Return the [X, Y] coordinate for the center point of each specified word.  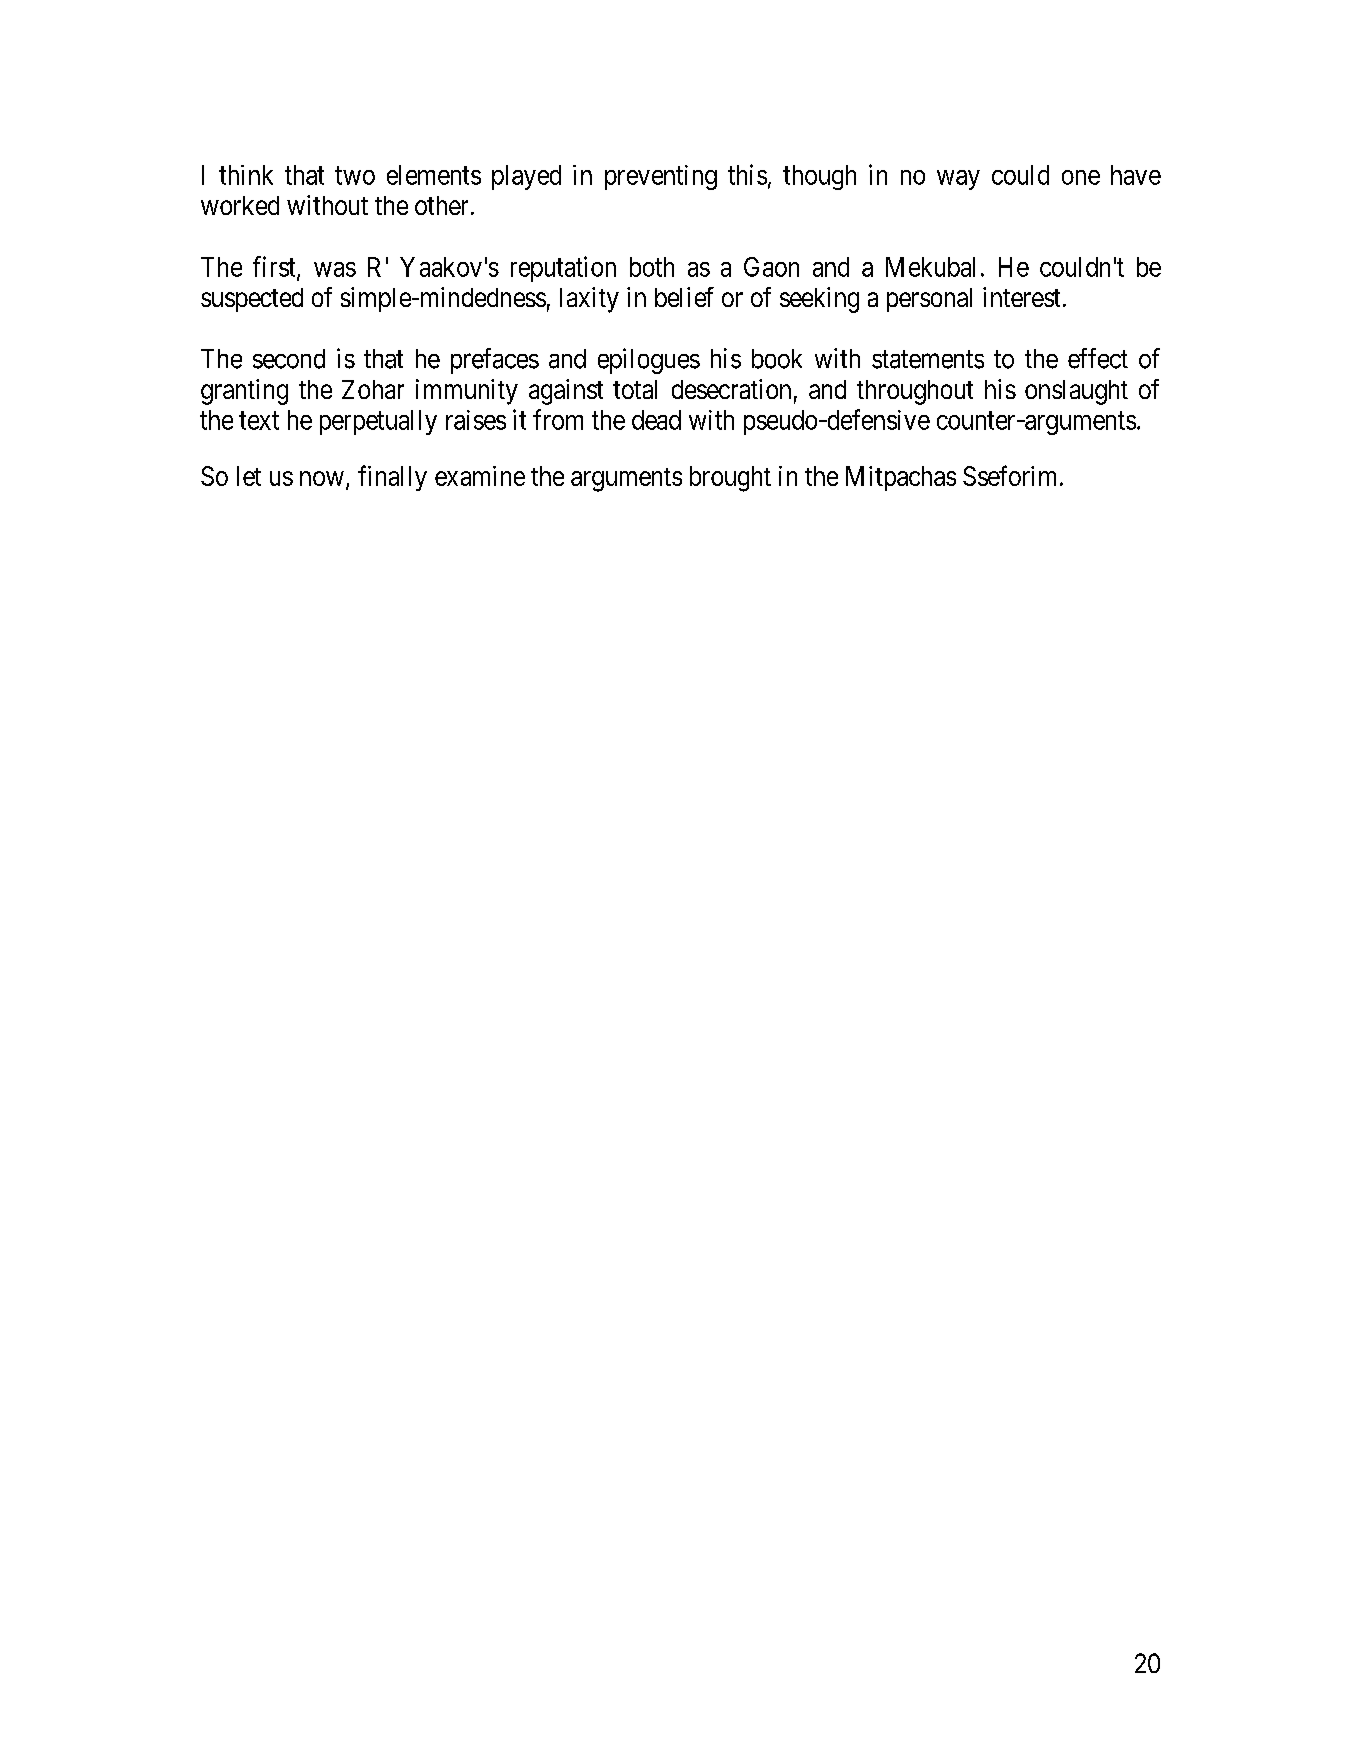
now [322, 478]
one [1081, 177]
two [355, 176]
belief [684, 297]
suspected [252, 300]
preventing [661, 177]
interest [1021, 297]
